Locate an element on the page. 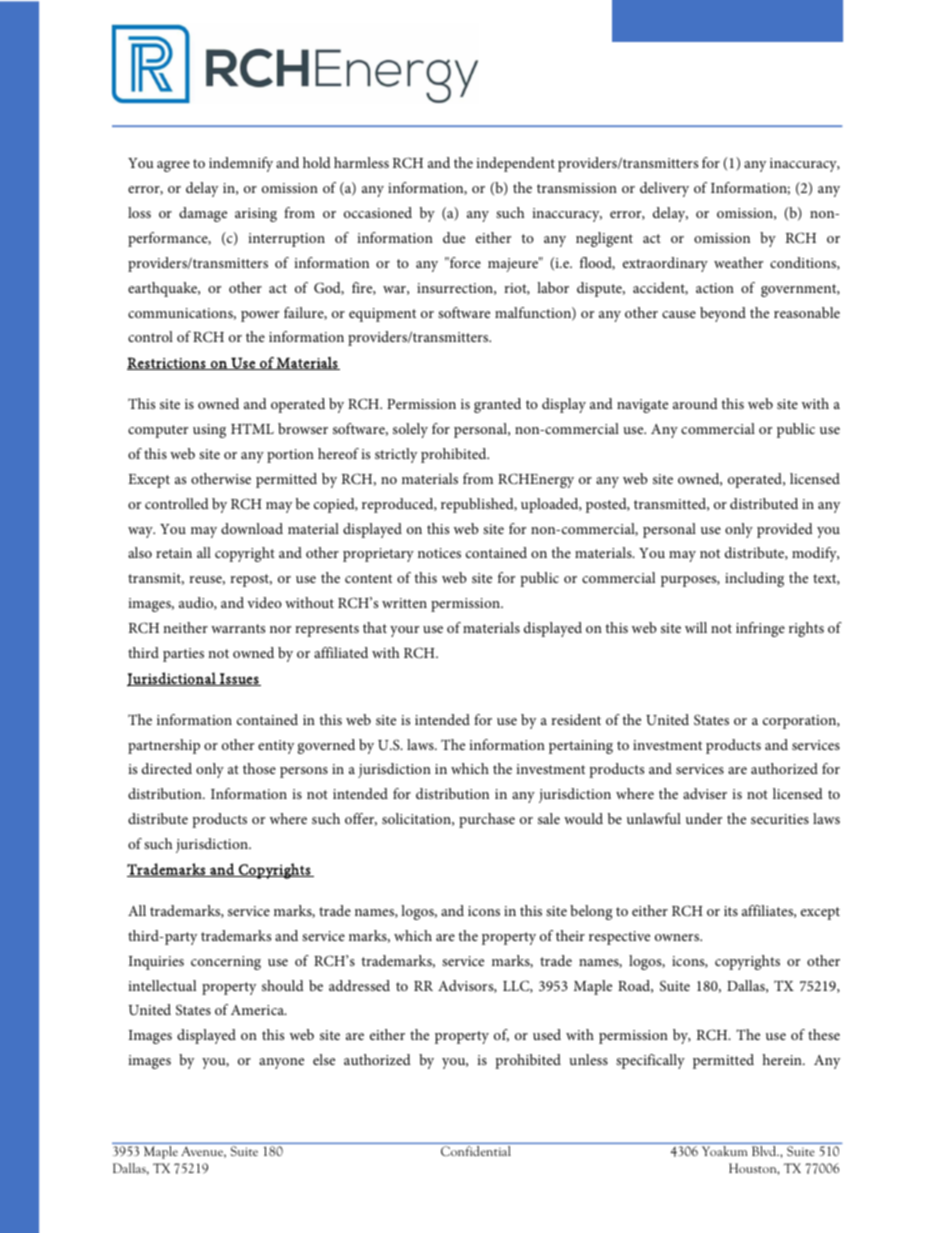  damage is located at coordinates (203, 214).
